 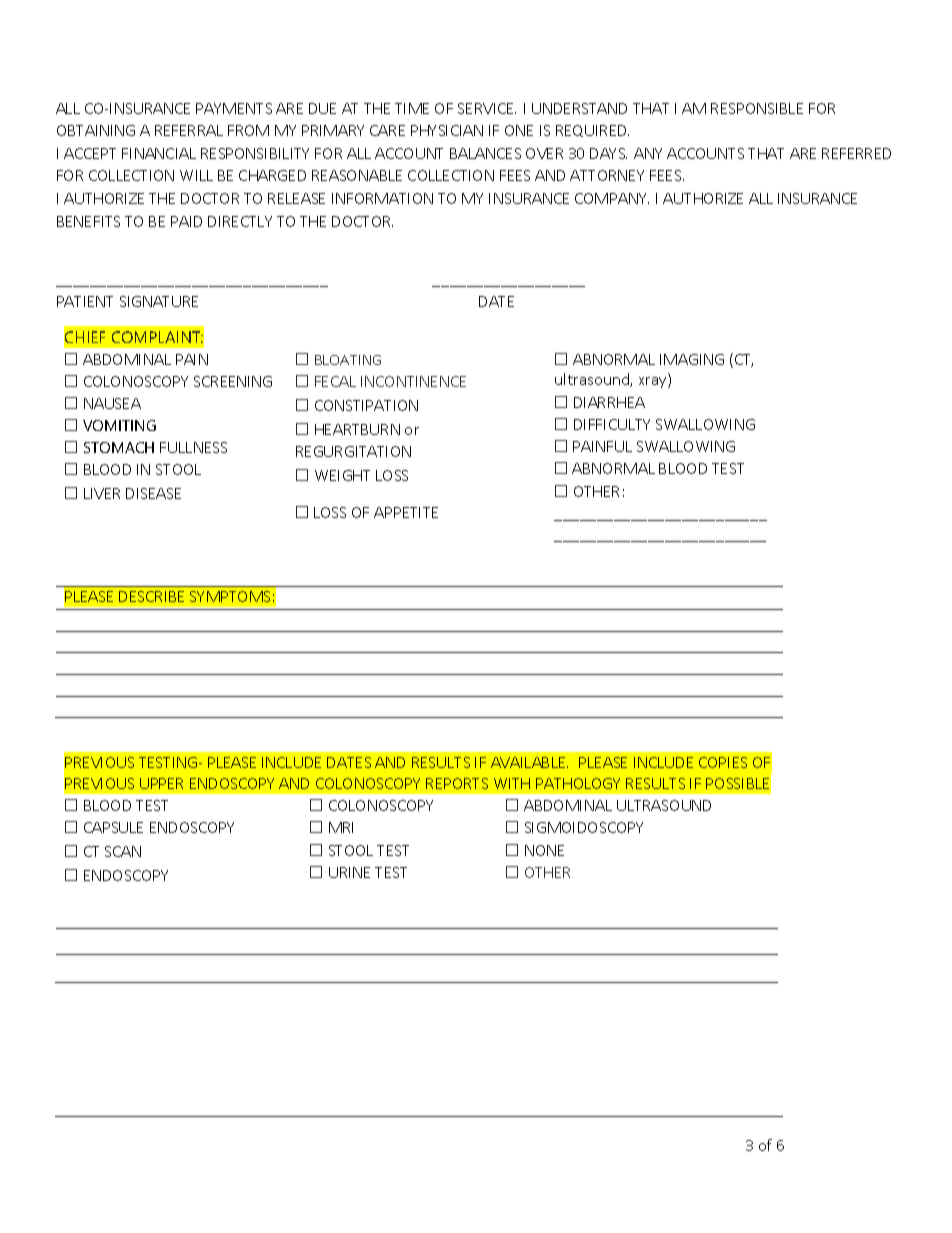 I want to click on PHYSICIAN, so click(x=447, y=130).
